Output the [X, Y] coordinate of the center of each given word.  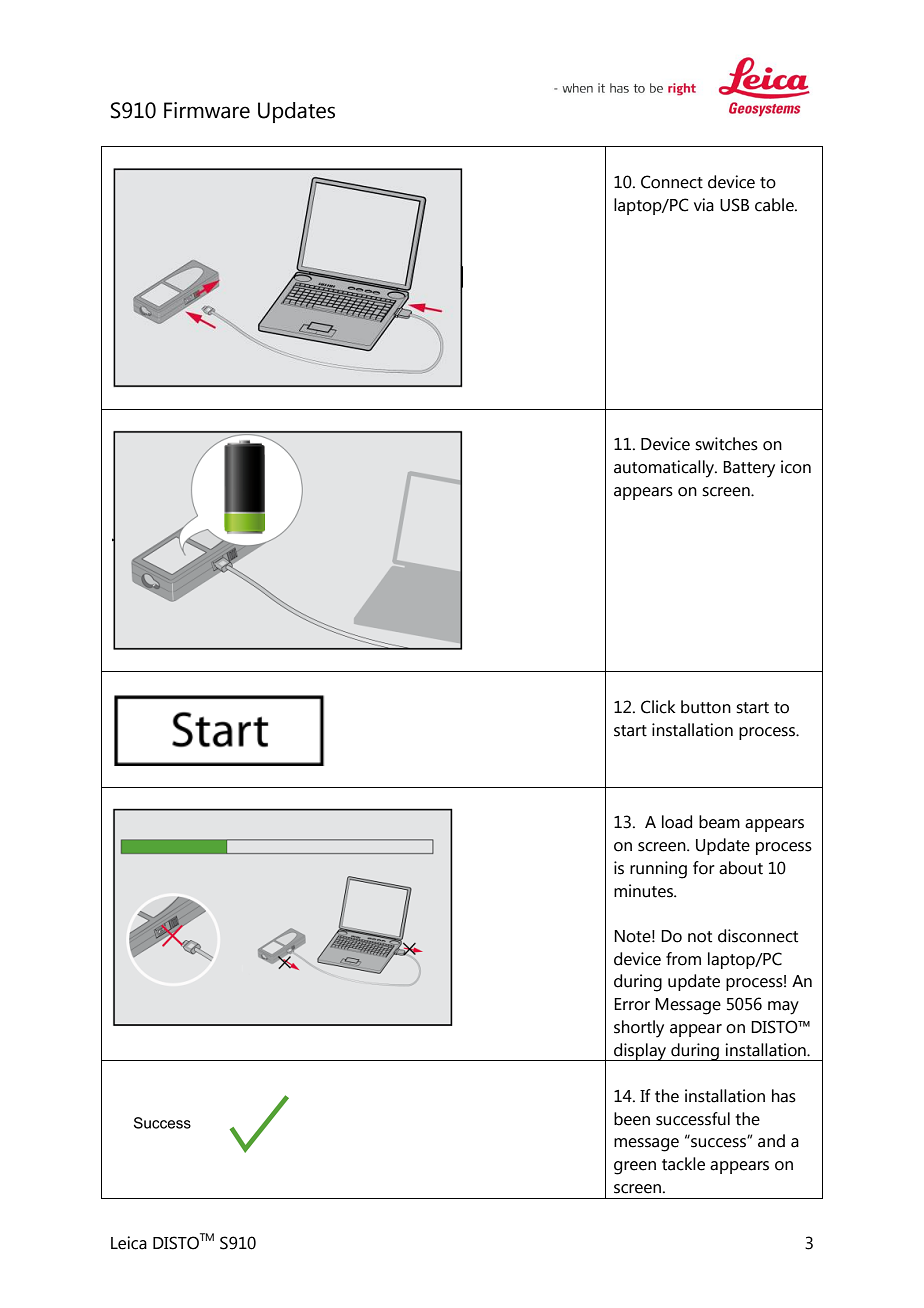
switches [726, 444]
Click [658, 707]
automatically [665, 469]
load [677, 822]
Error [632, 1004]
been [632, 1119]
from [683, 959]
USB [734, 205]
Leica [129, 1243]
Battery [749, 469]
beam [719, 822]
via [704, 205]
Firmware [207, 110]
